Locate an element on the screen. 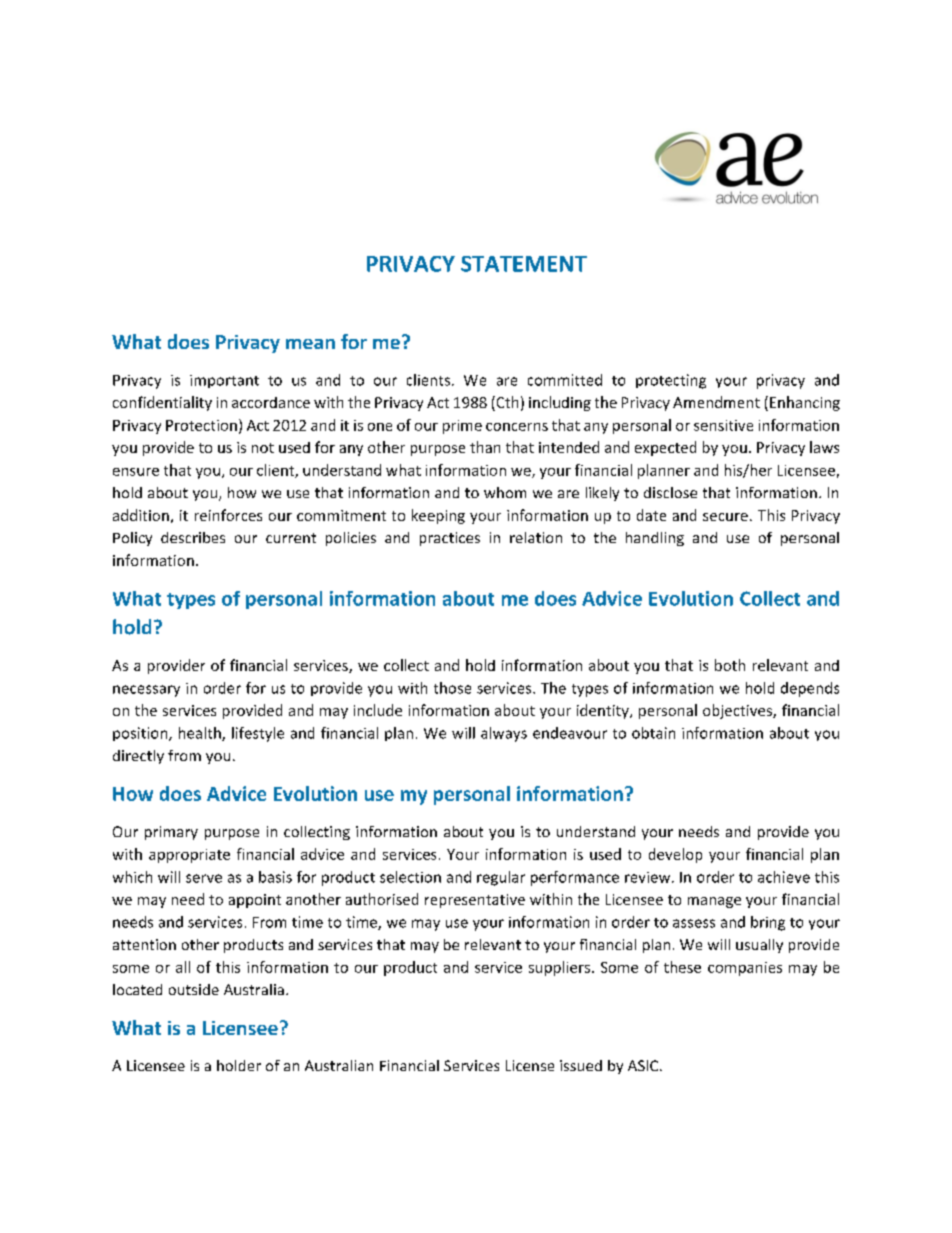  STATEMENT is located at coordinates (524, 264).
